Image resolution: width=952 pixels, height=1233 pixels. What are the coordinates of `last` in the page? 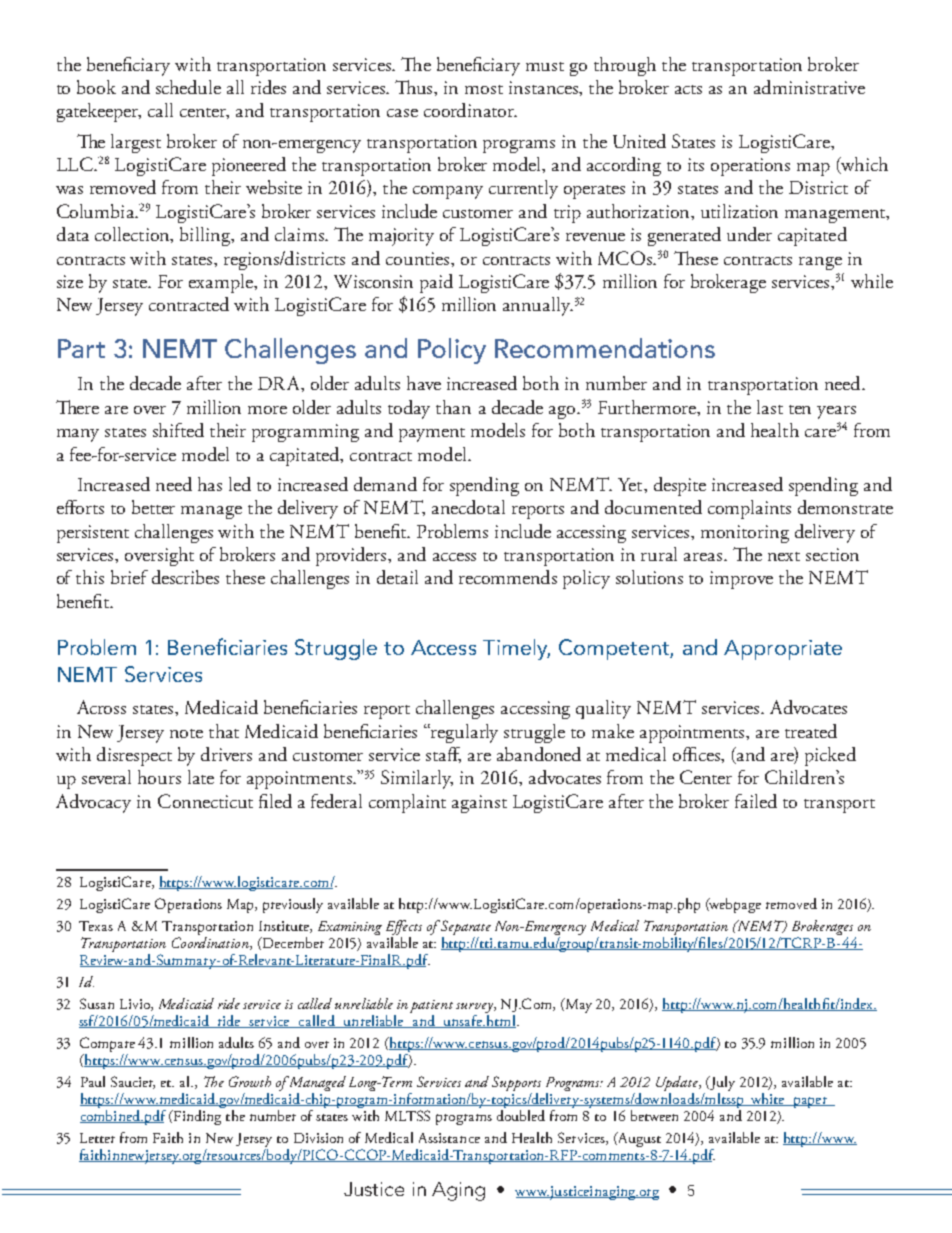 It's located at (770, 407).
